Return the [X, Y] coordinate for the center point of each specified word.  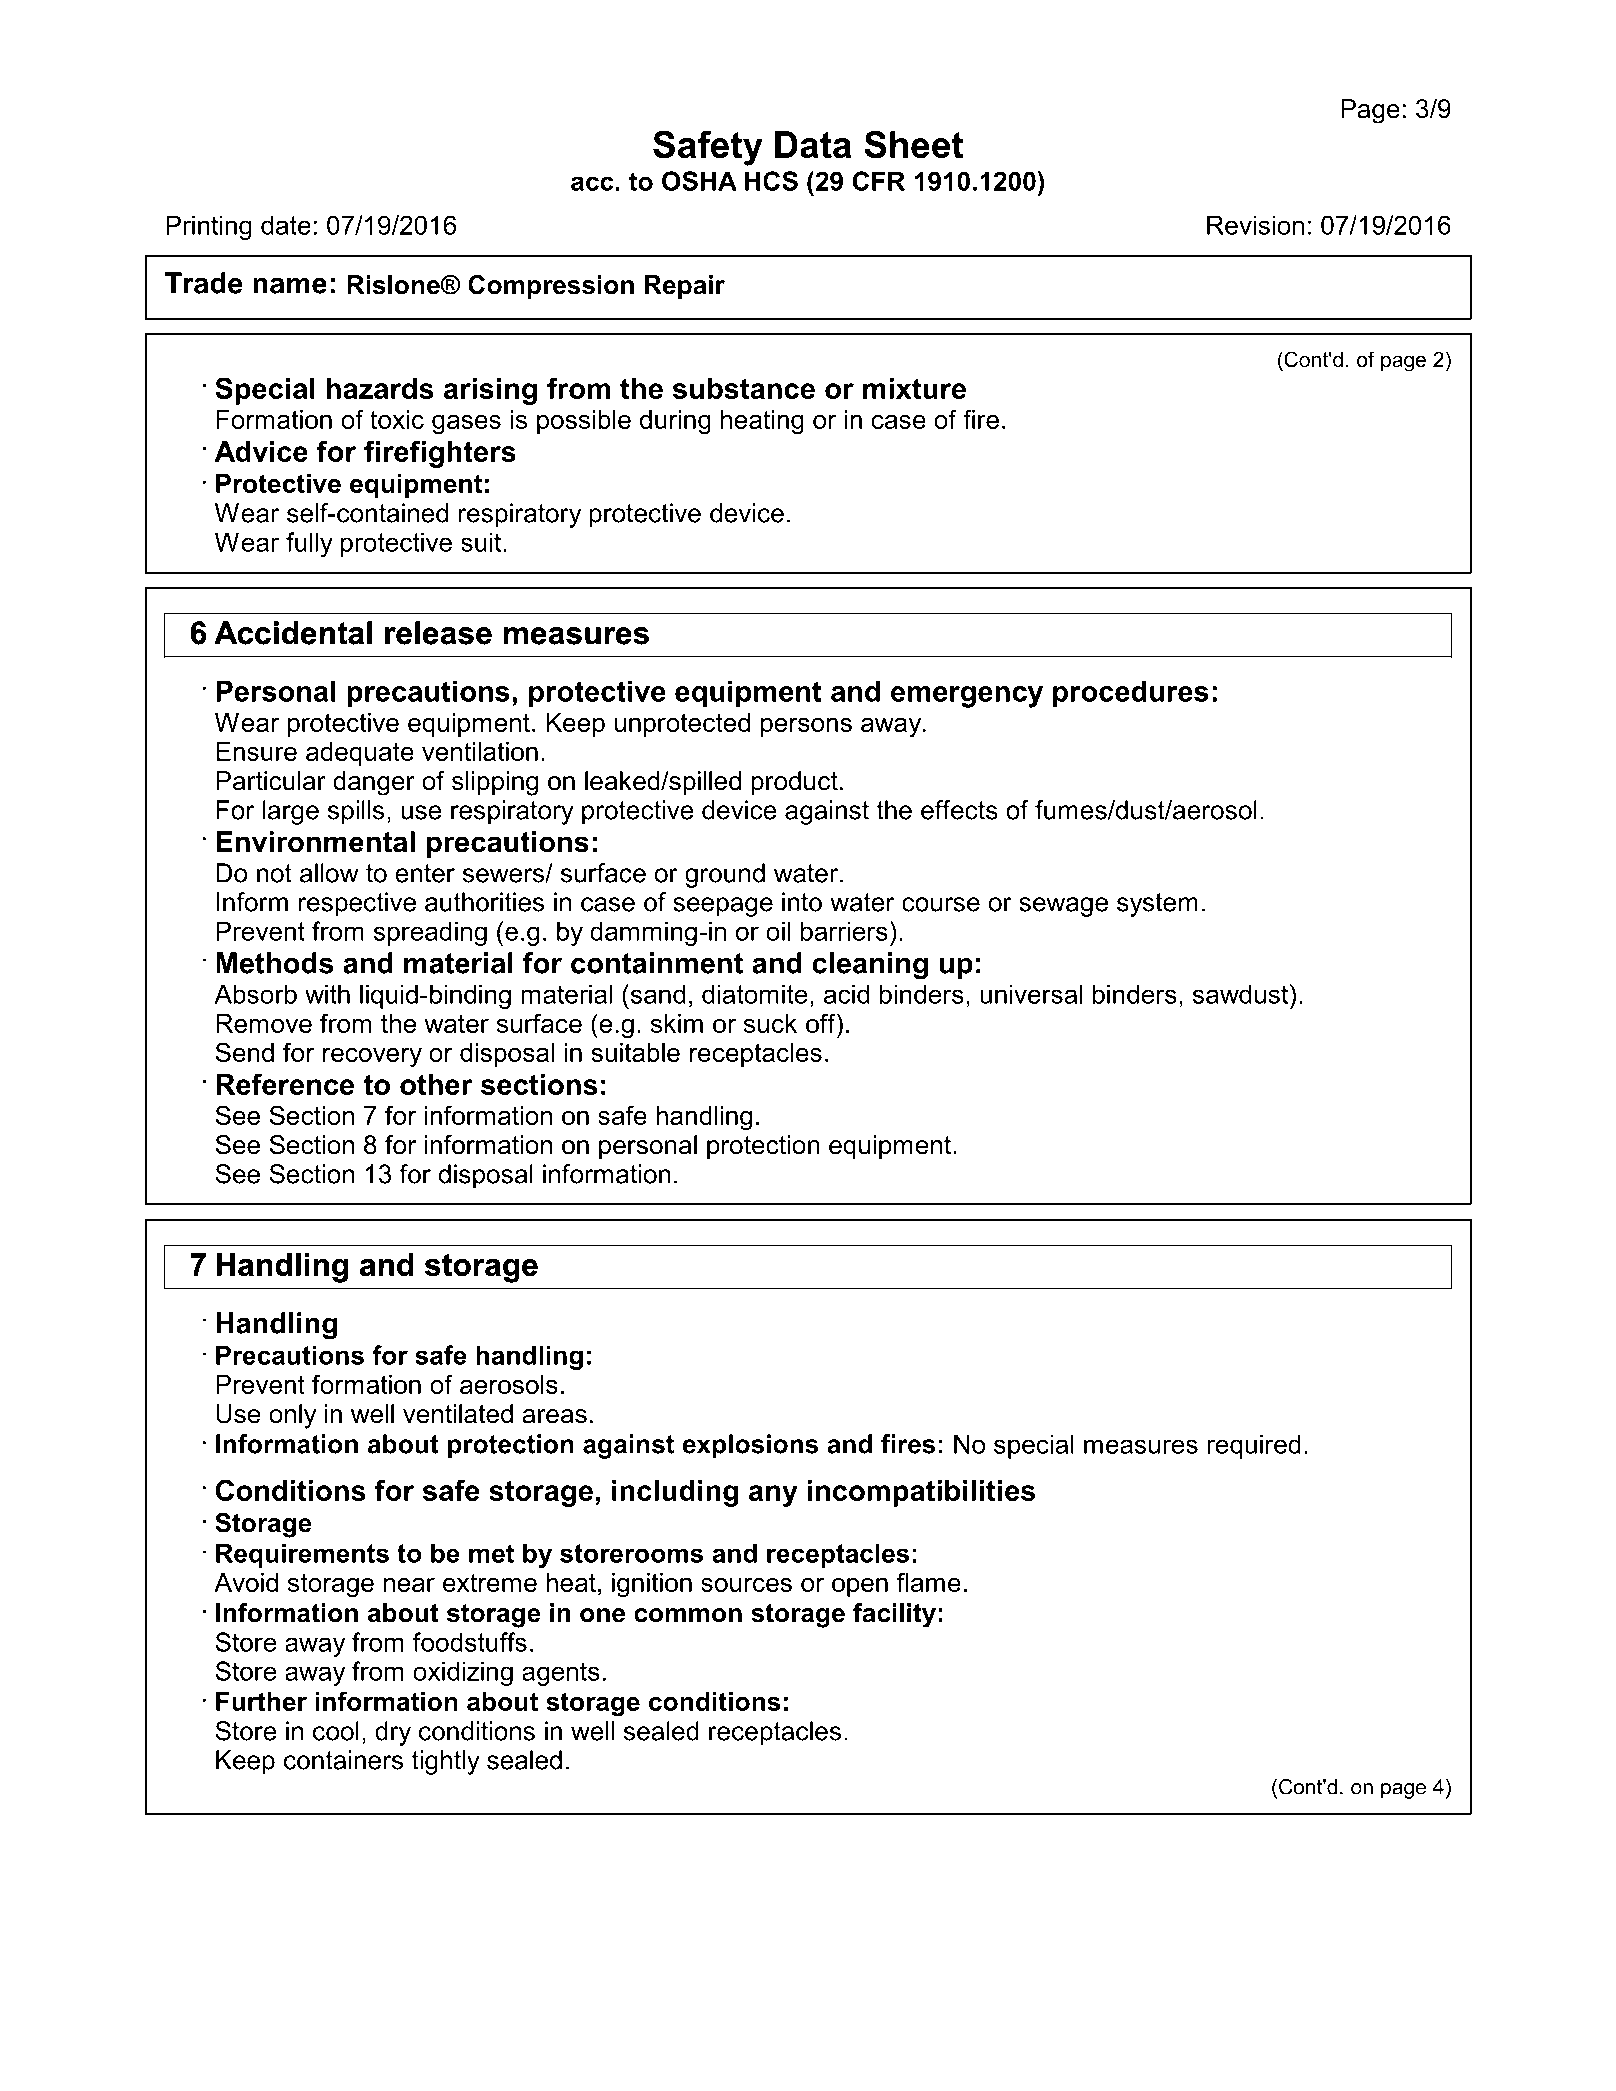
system [1157, 905]
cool [336, 1731]
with [327, 994]
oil [778, 931]
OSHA [699, 181]
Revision [1255, 225]
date [286, 225]
